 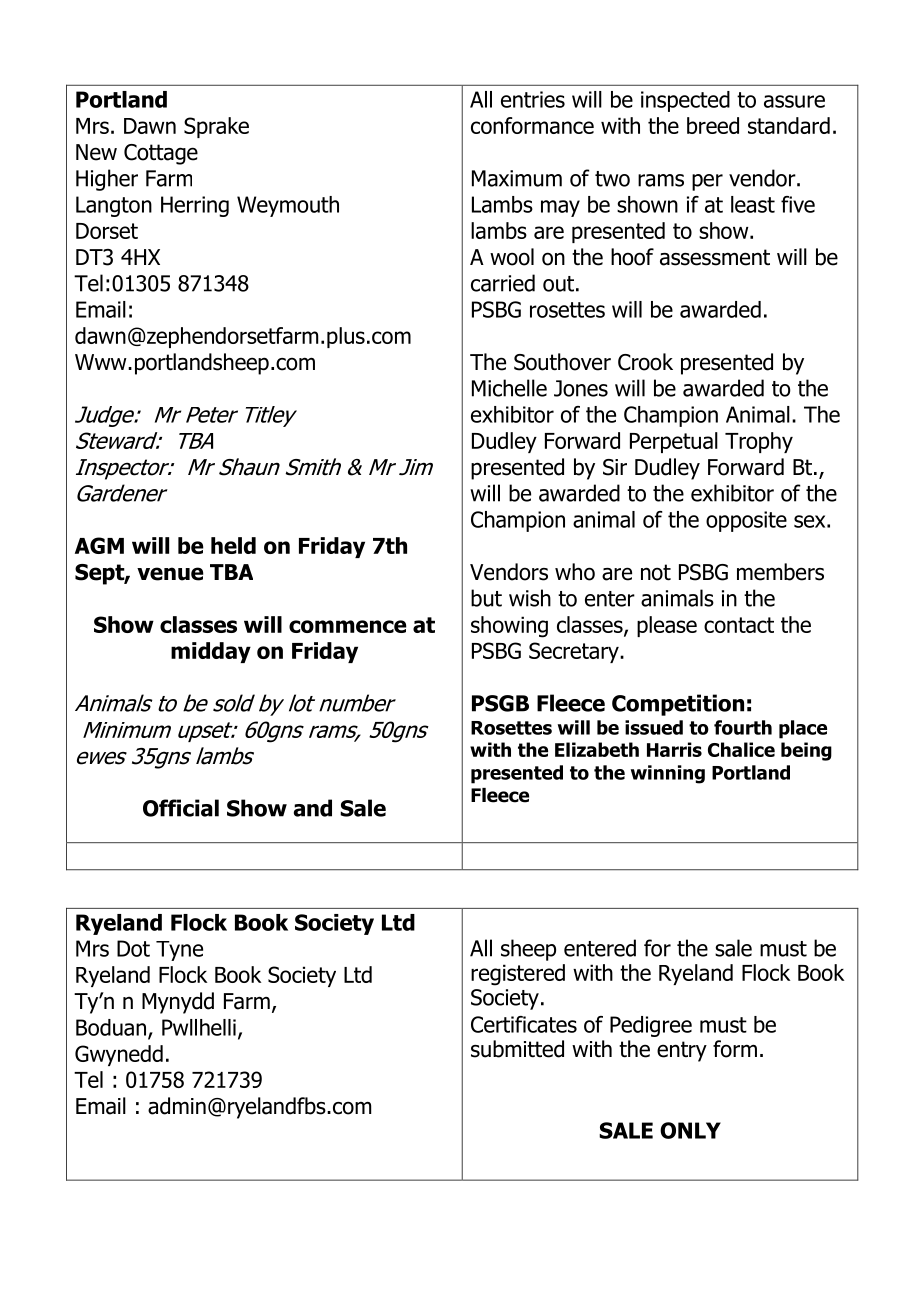 I want to click on Tyne, so click(x=179, y=951).
